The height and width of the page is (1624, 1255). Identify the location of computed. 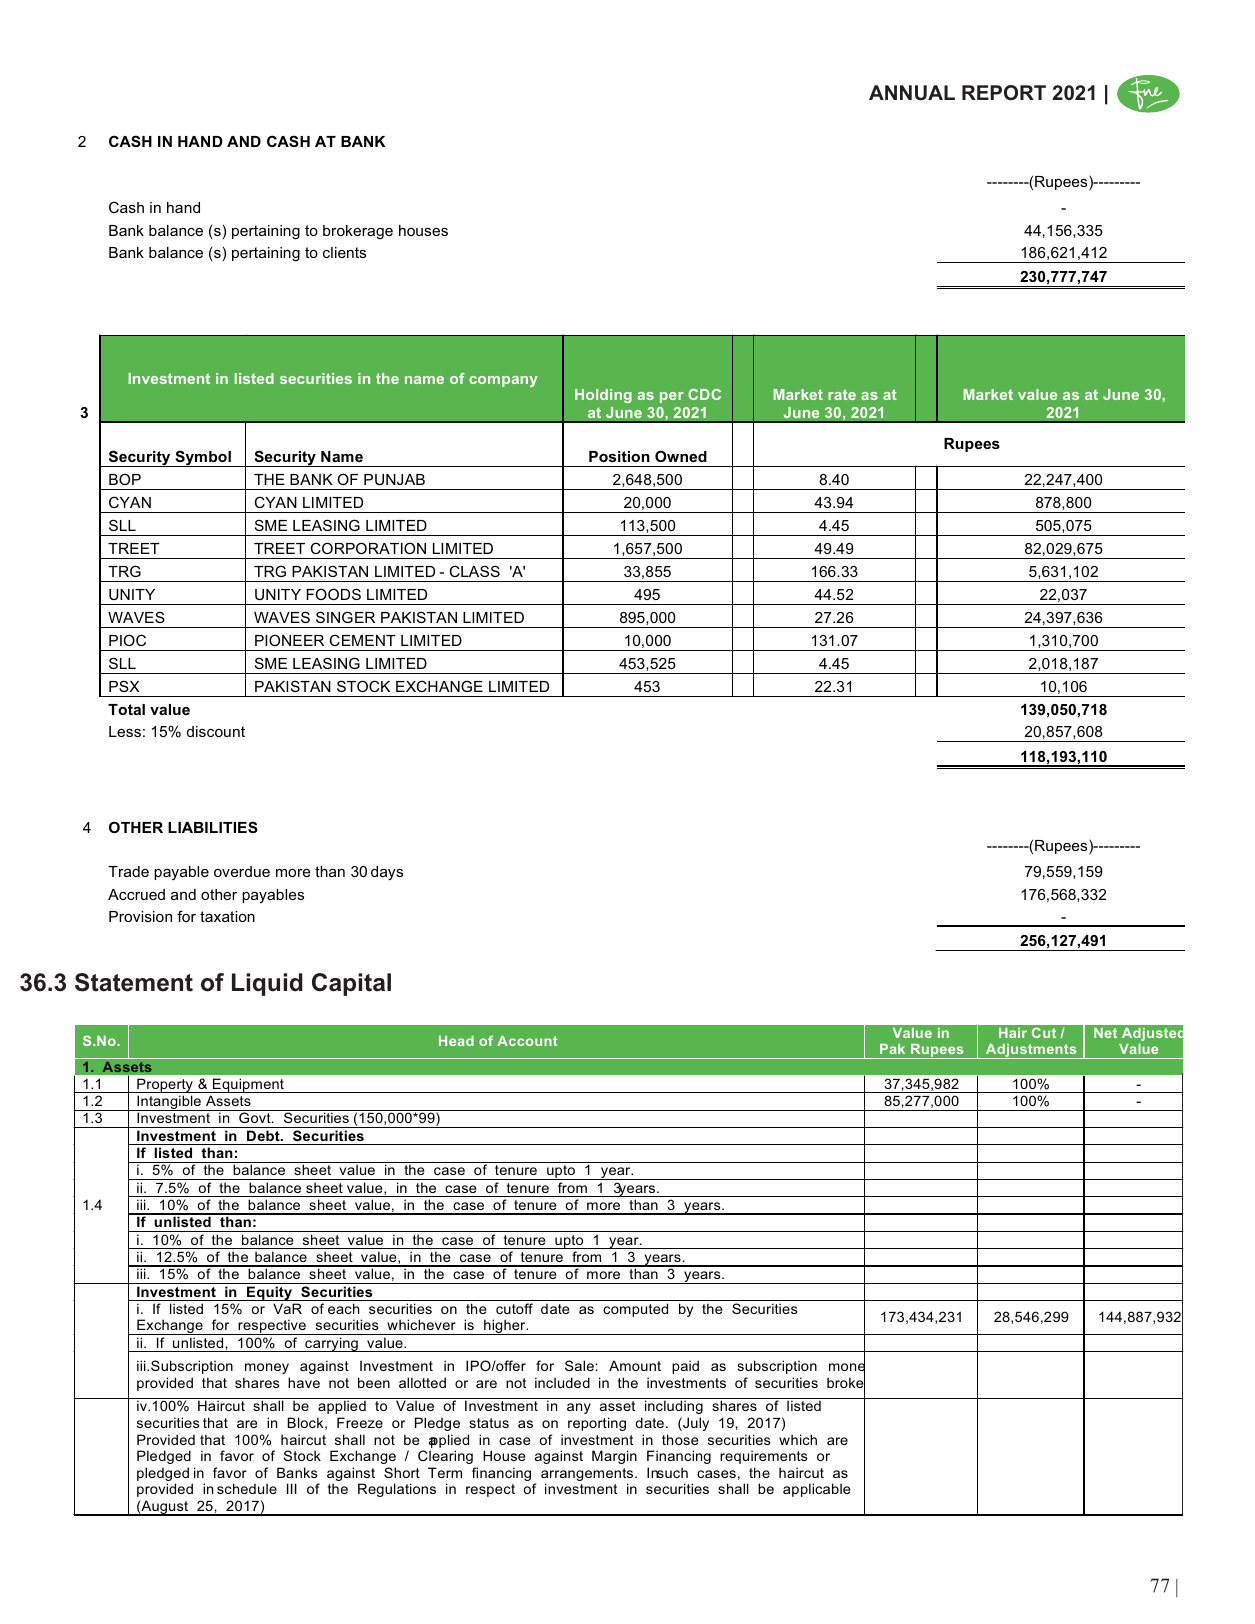
(635, 1310).
